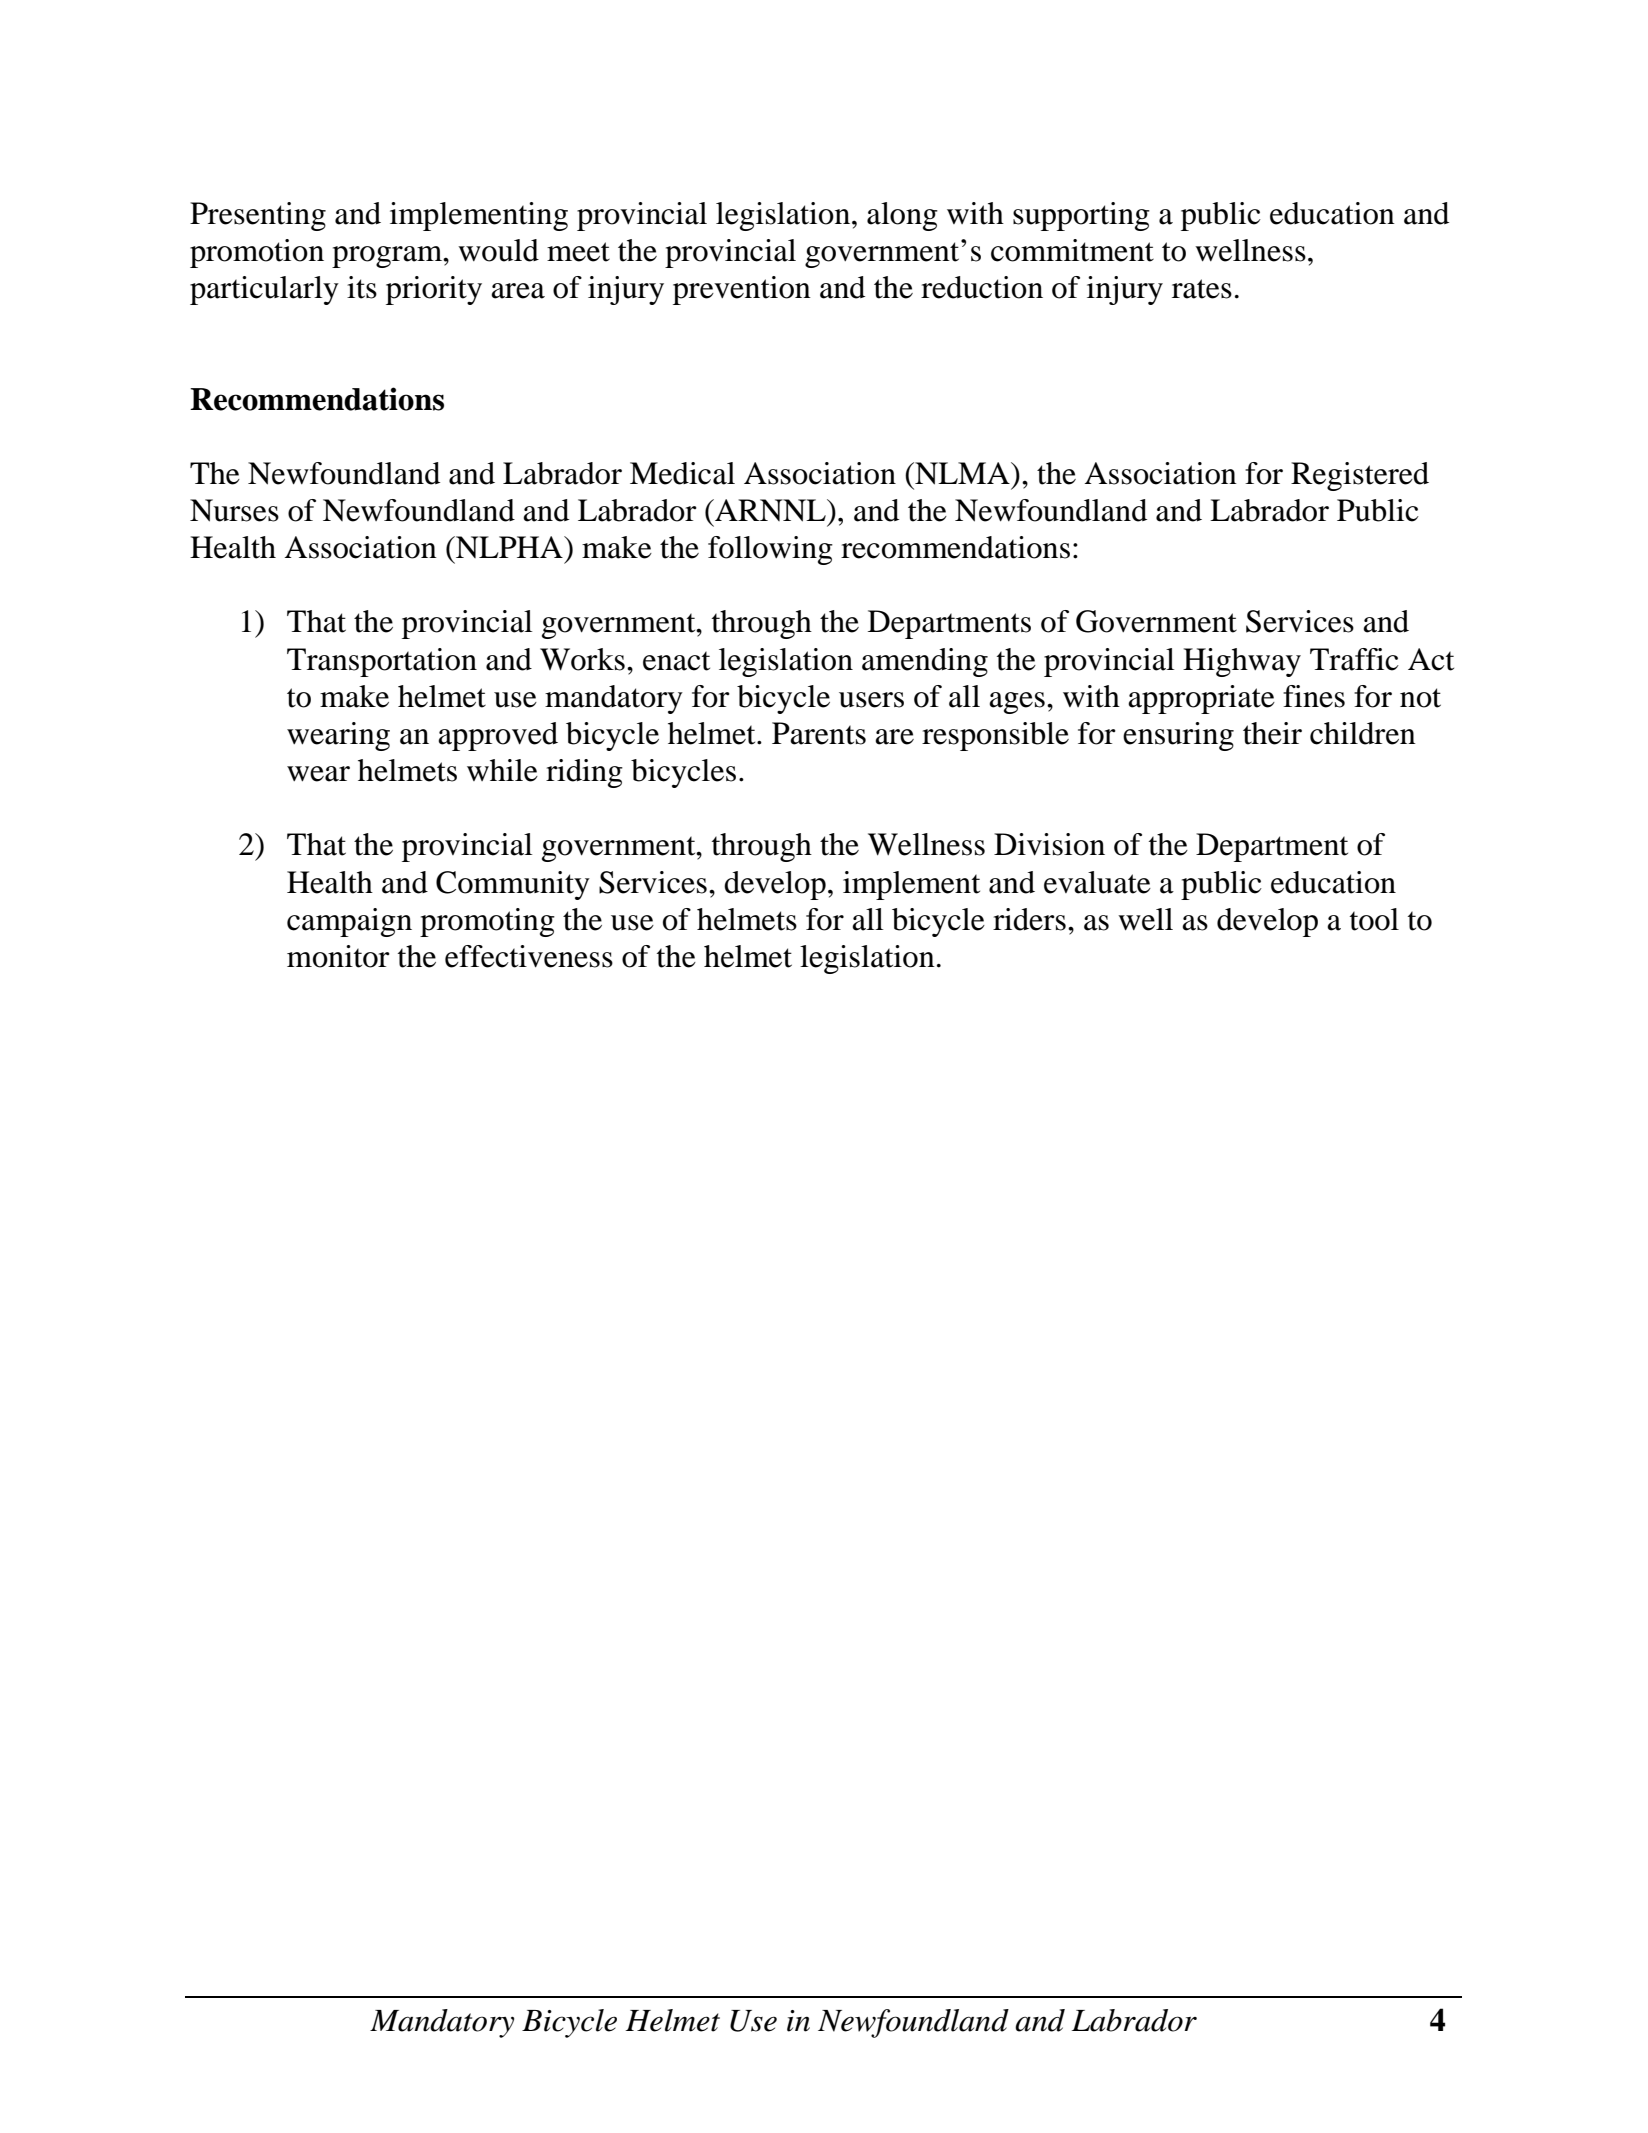 The image size is (1648, 2133). I want to click on Parents, so click(819, 733).
